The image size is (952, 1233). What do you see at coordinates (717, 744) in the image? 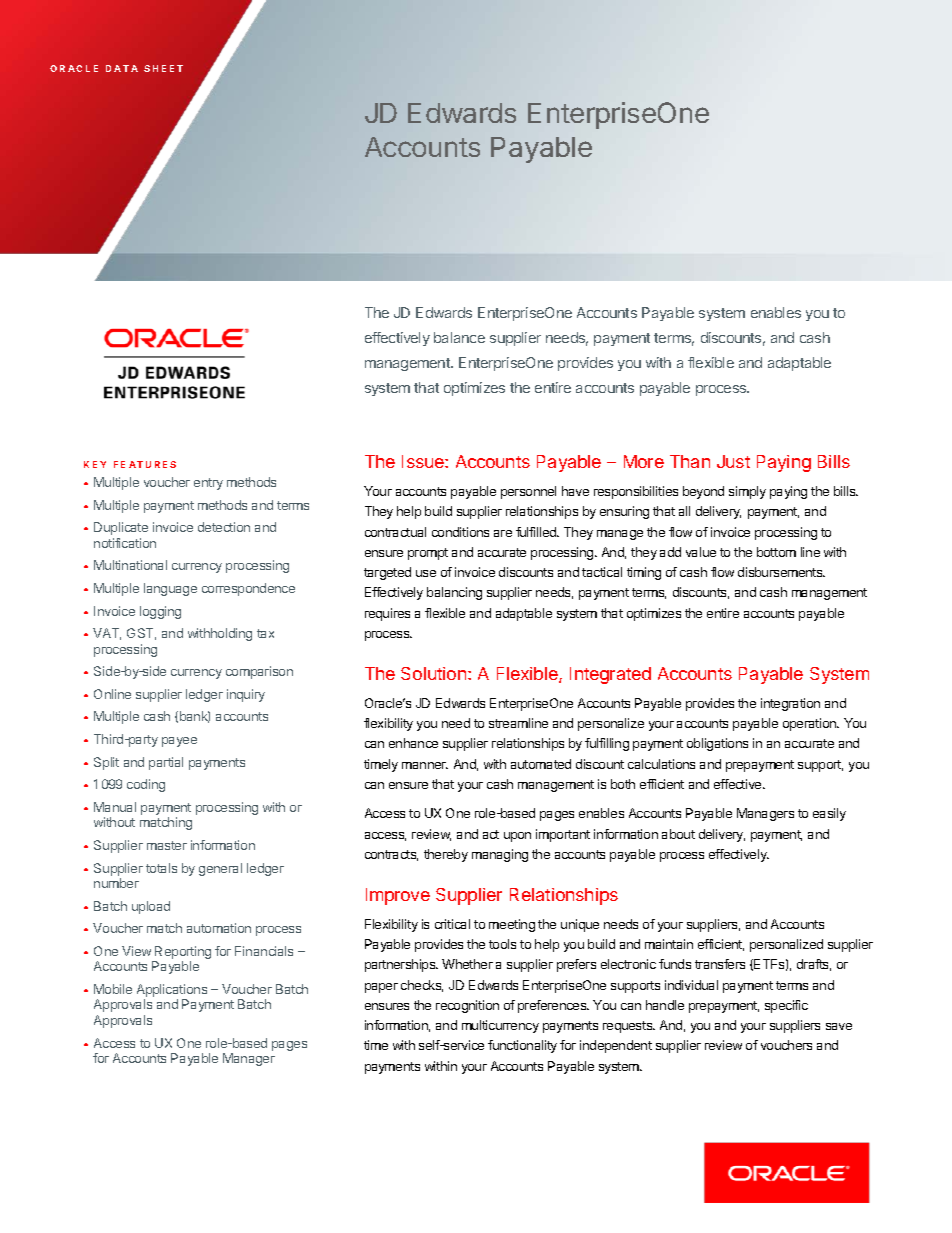
I see `obligations` at bounding box center [717, 744].
